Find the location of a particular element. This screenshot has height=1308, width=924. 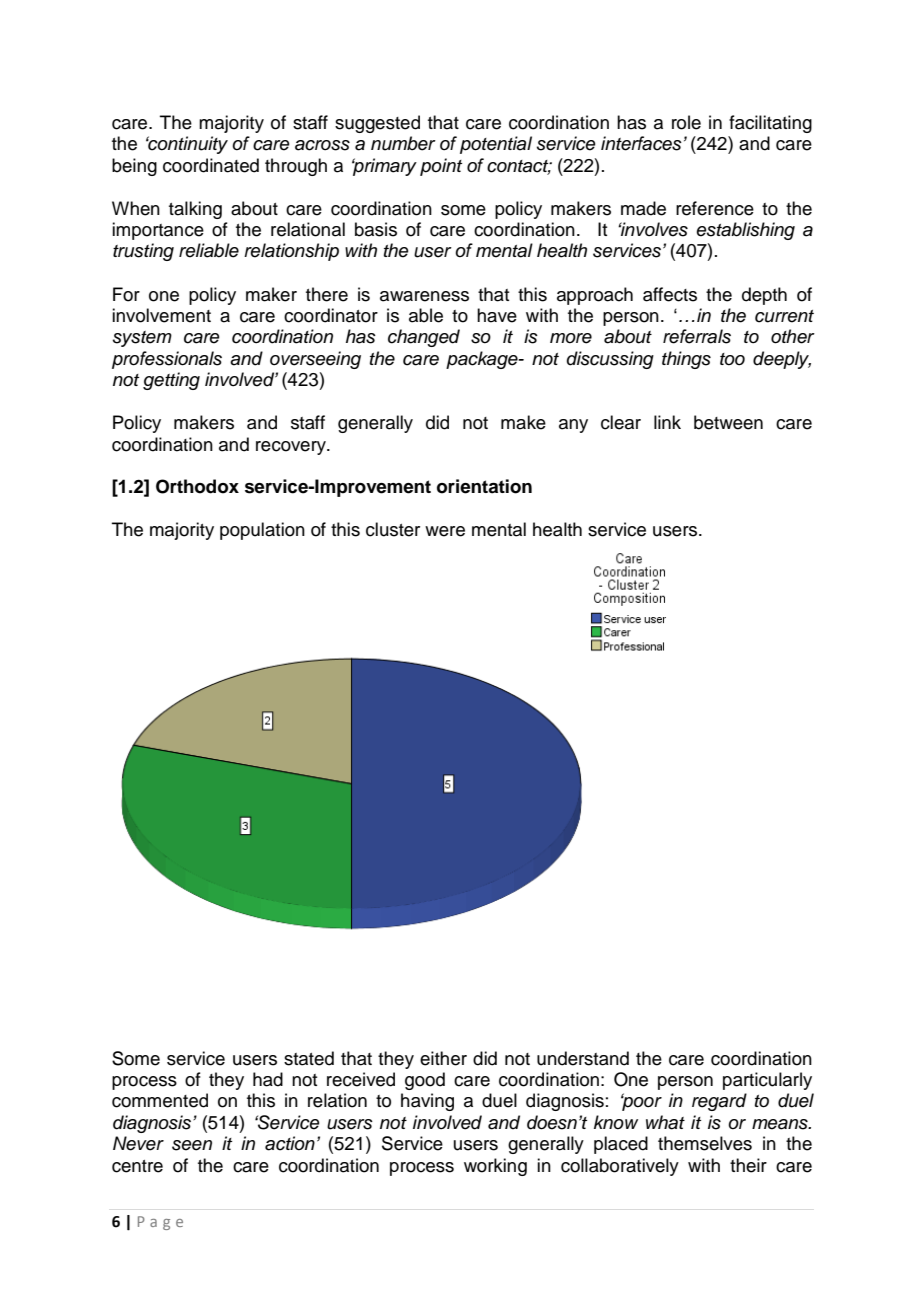

working is located at coordinates (495, 1167).
